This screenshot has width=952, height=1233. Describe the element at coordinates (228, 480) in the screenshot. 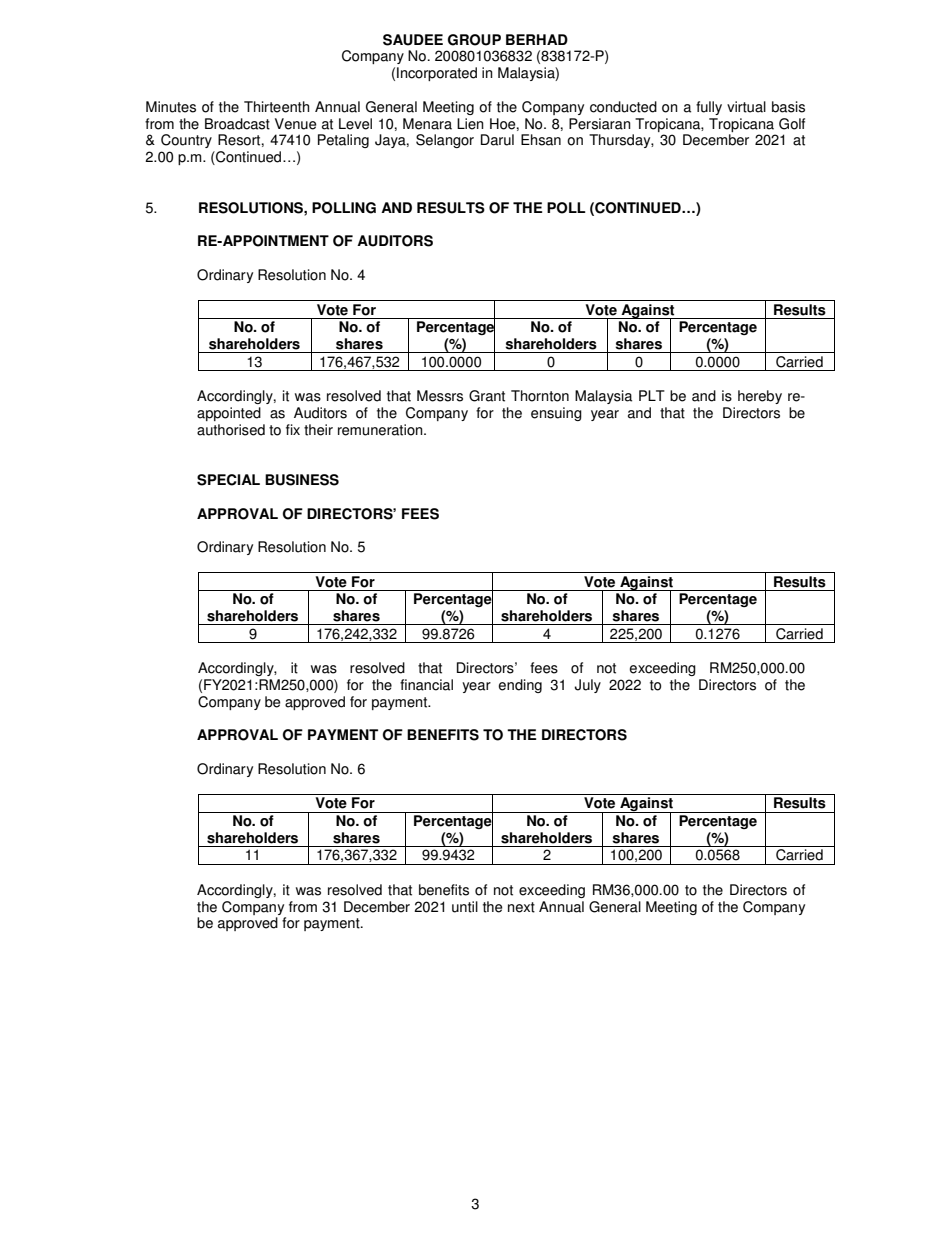

I see `SPECIAL` at that location.
